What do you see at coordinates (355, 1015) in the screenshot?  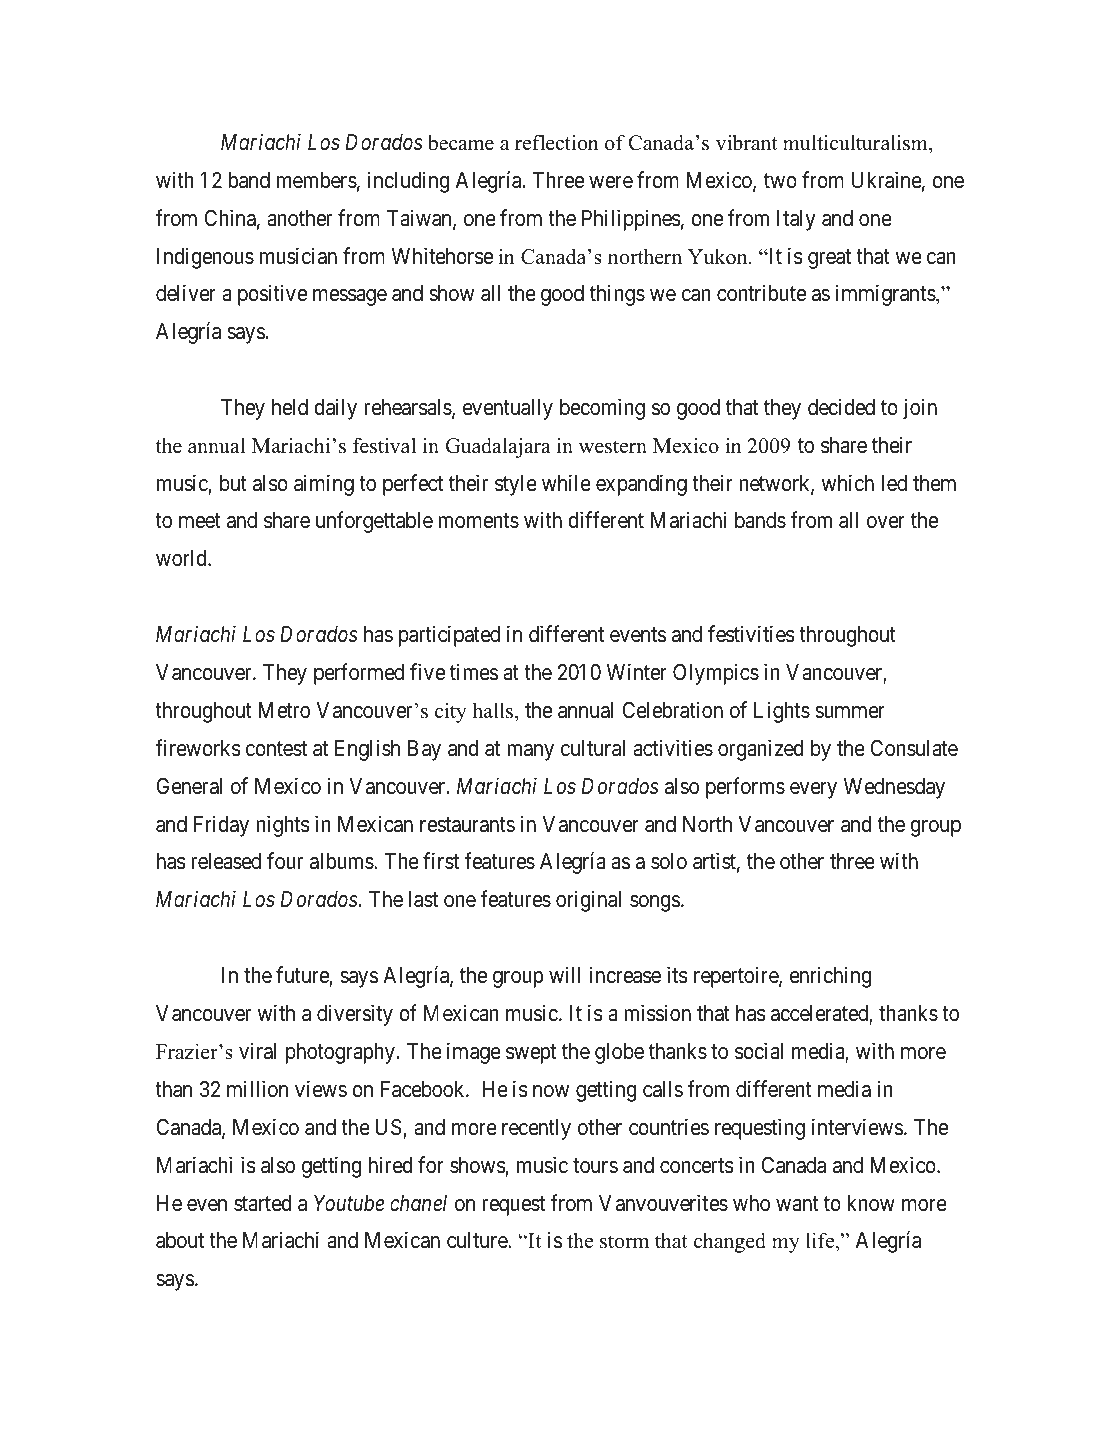 I see `diversity` at bounding box center [355, 1015].
